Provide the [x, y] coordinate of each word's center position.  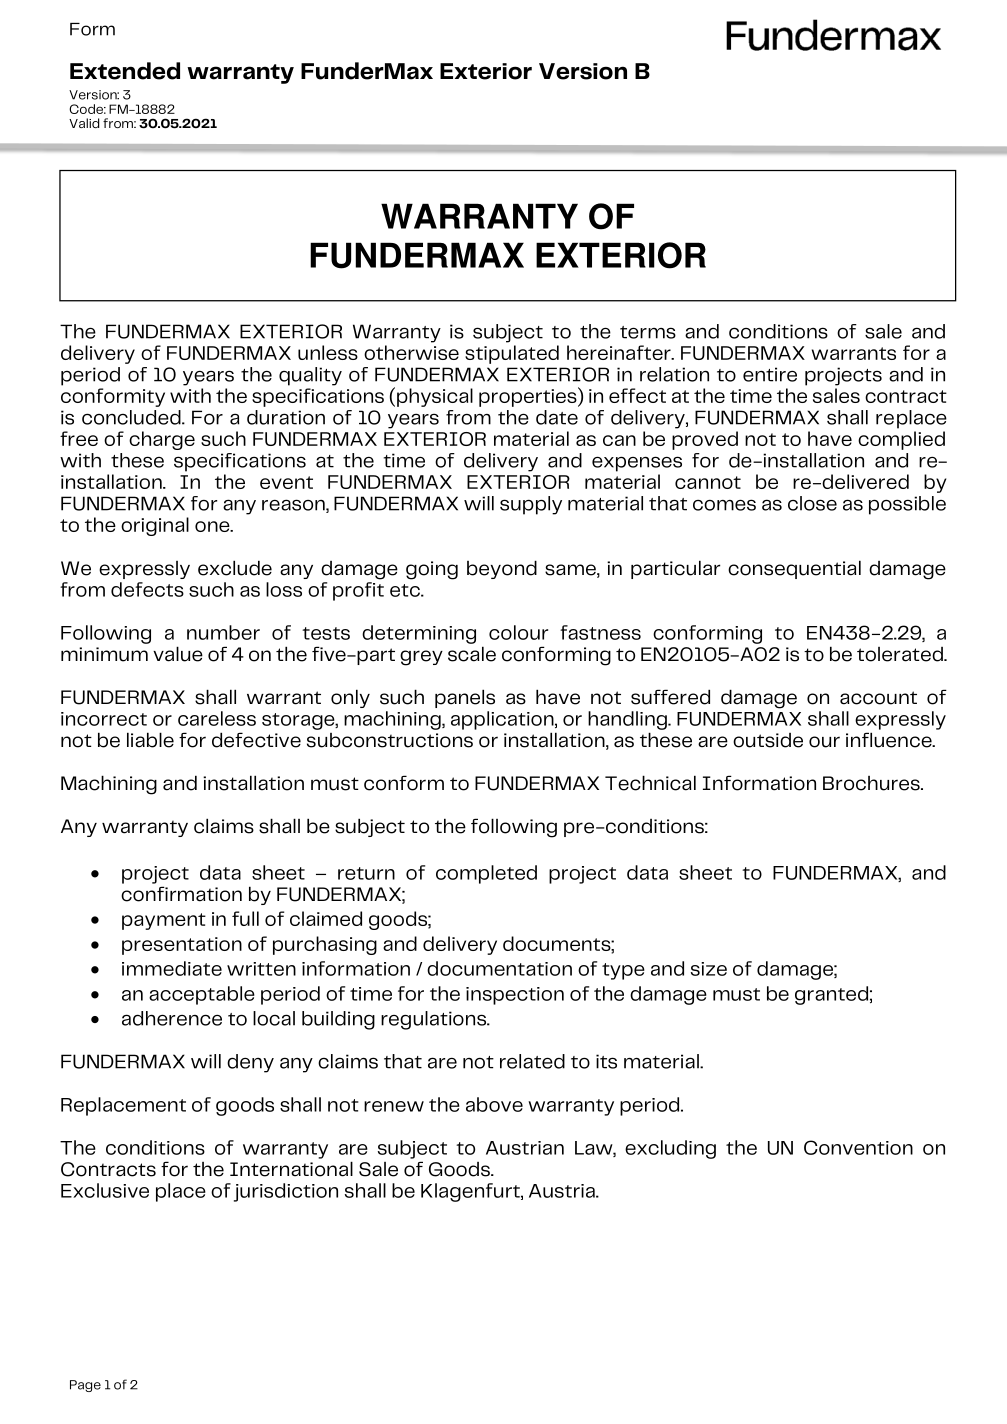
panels [465, 698]
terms [648, 332]
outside [768, 740]
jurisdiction [286, 1192]
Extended [125, 71]
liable [150, 740]
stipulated [512, 354]
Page [85, 1386]
